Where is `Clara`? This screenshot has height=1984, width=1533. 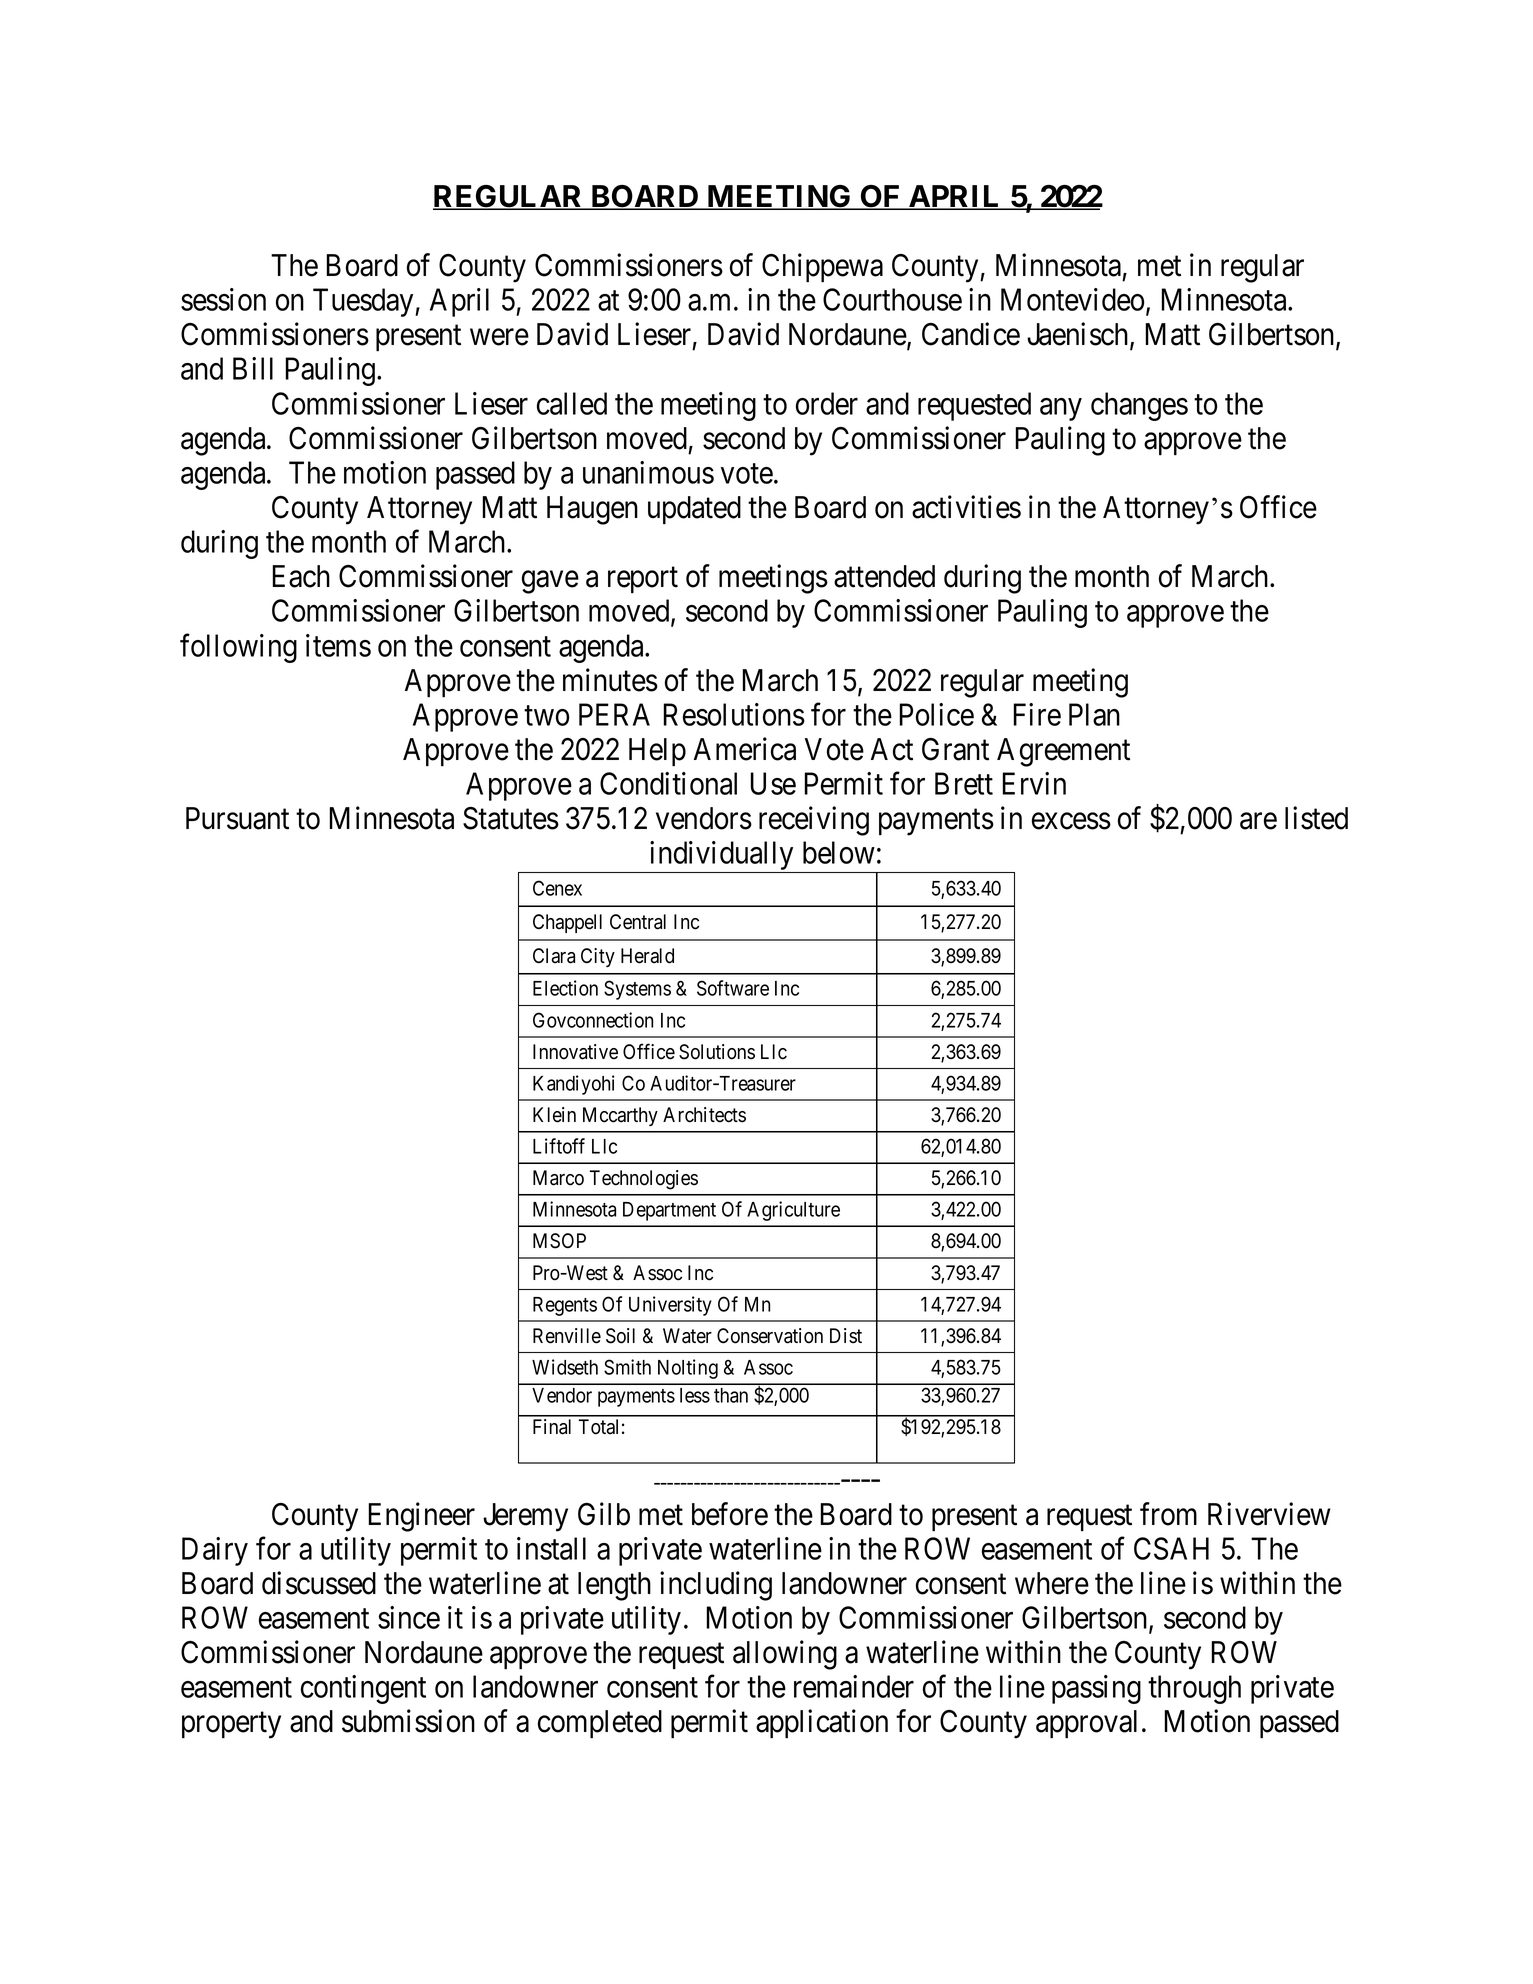 Clara is located at coordinates (554, 956).
